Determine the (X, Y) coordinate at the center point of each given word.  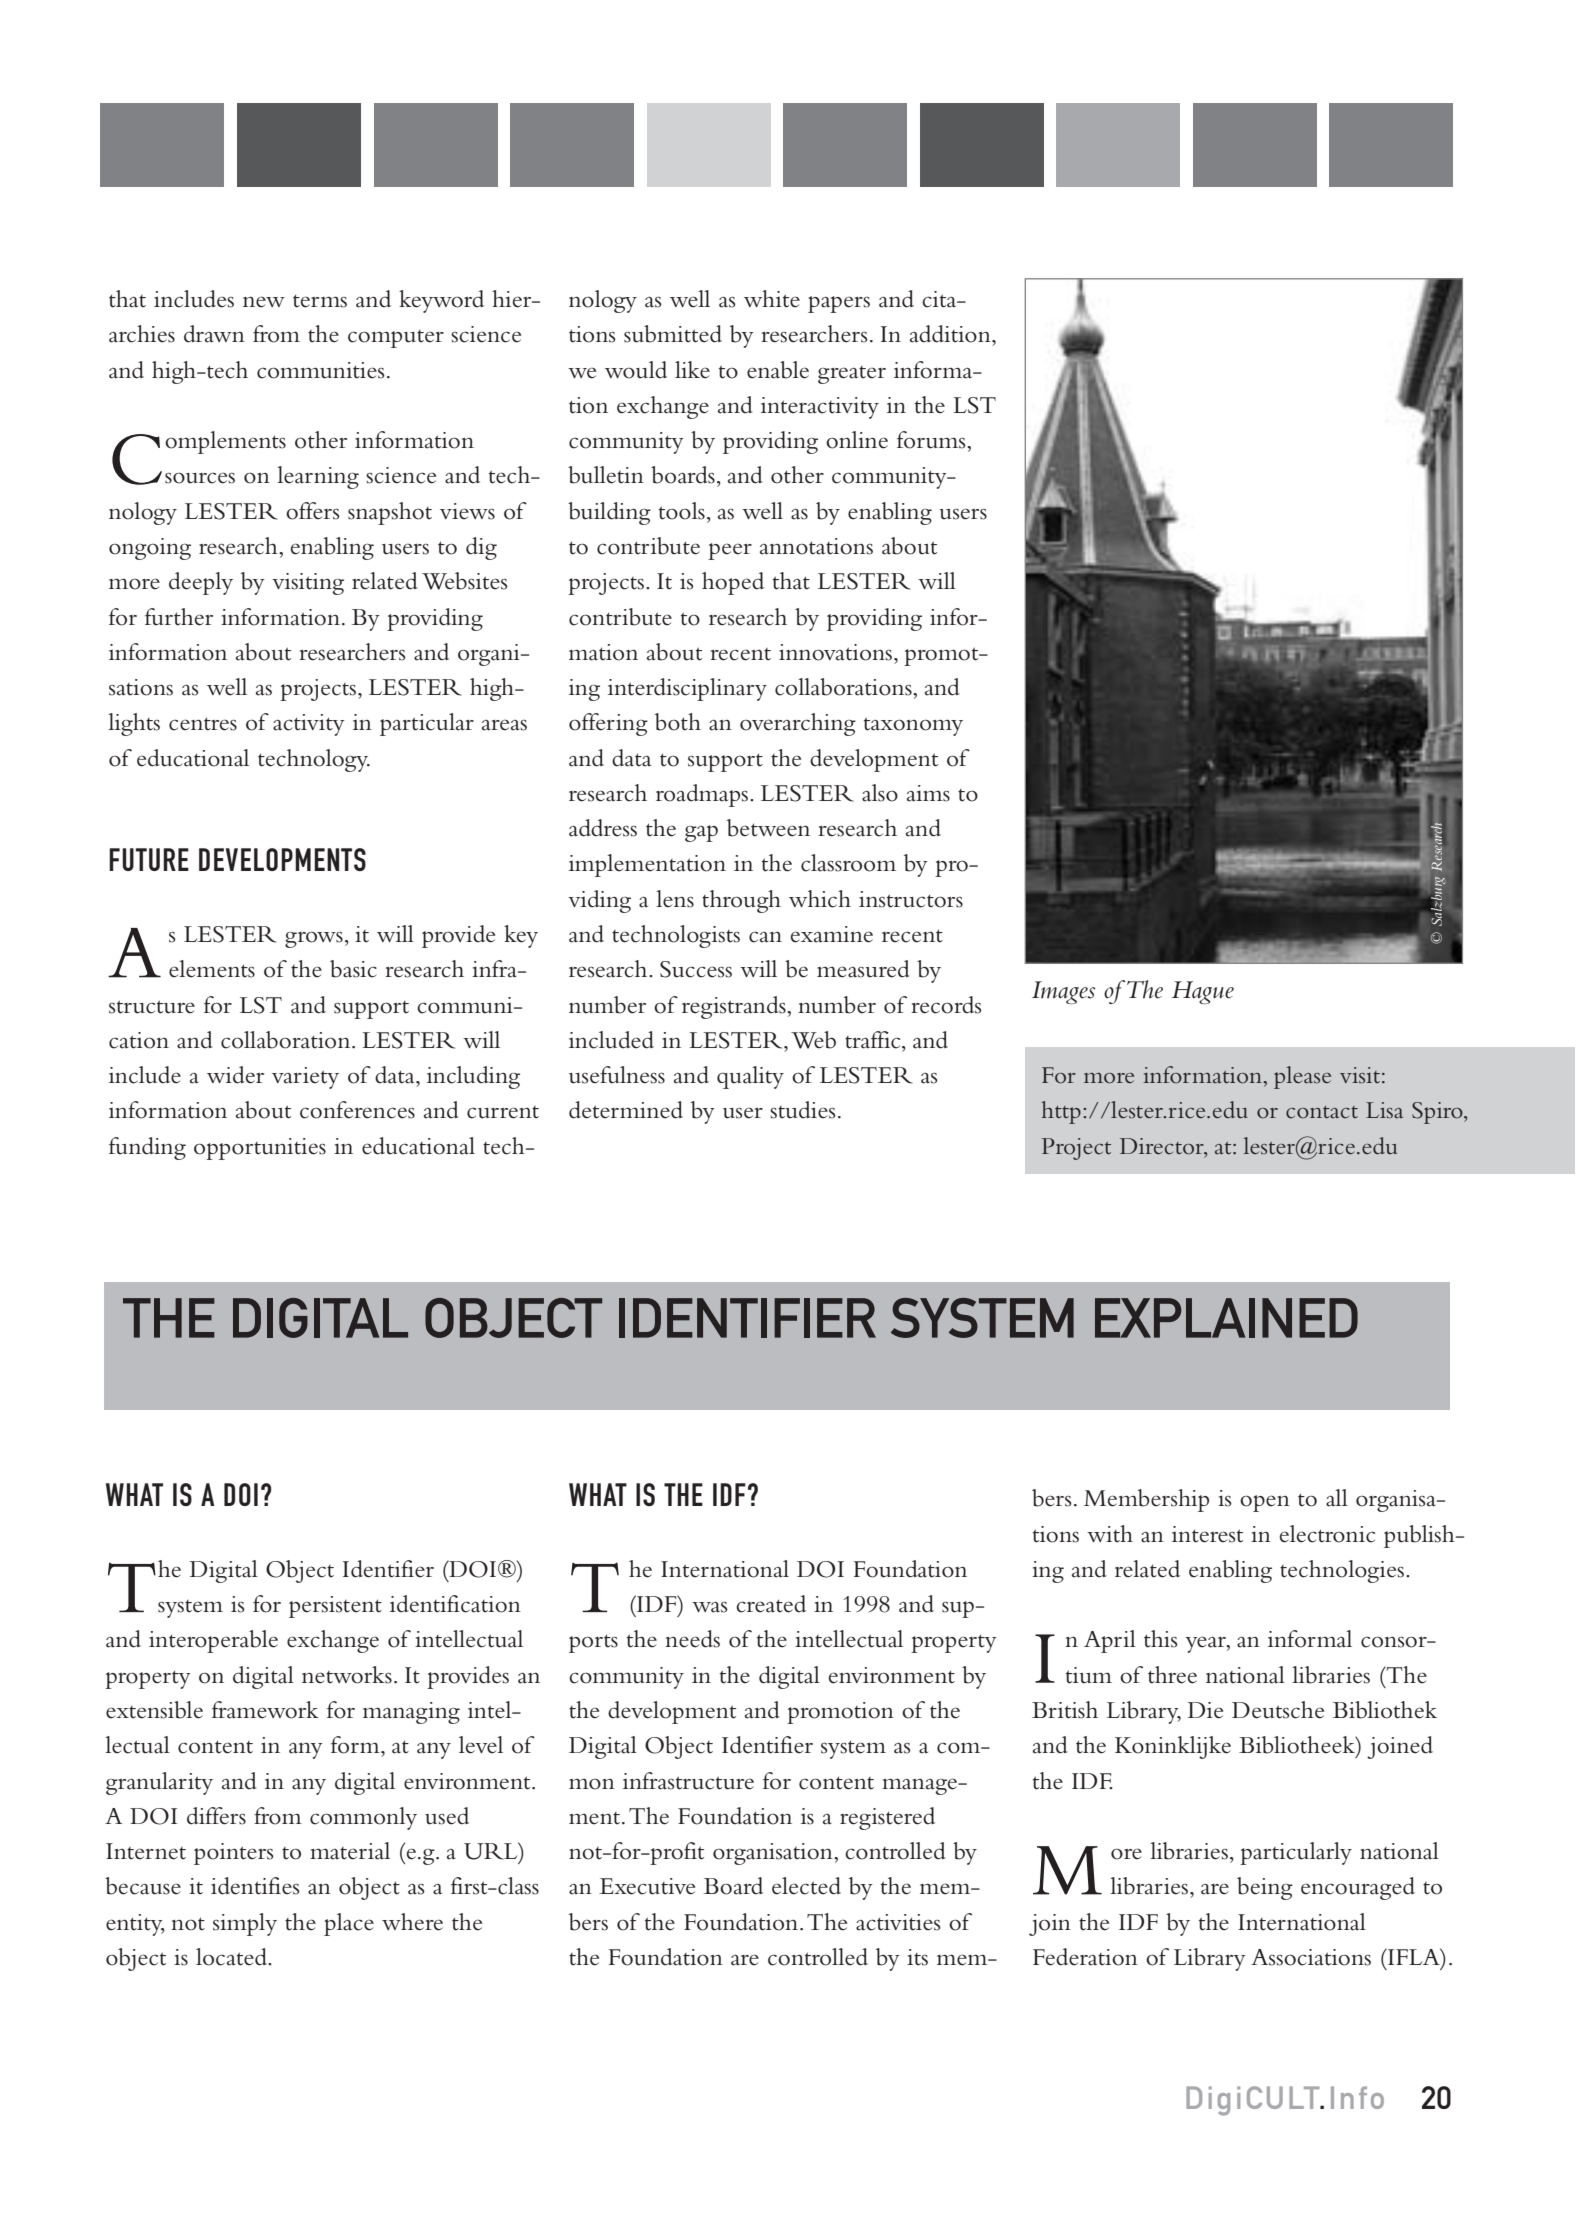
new (264, 302)
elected (806, 1886)
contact (1322, 1112)
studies (803, 1110)
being (1265, 1888)
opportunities (260, 1149)
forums (932, 440)
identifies (255, 1886)
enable (778, 370)
